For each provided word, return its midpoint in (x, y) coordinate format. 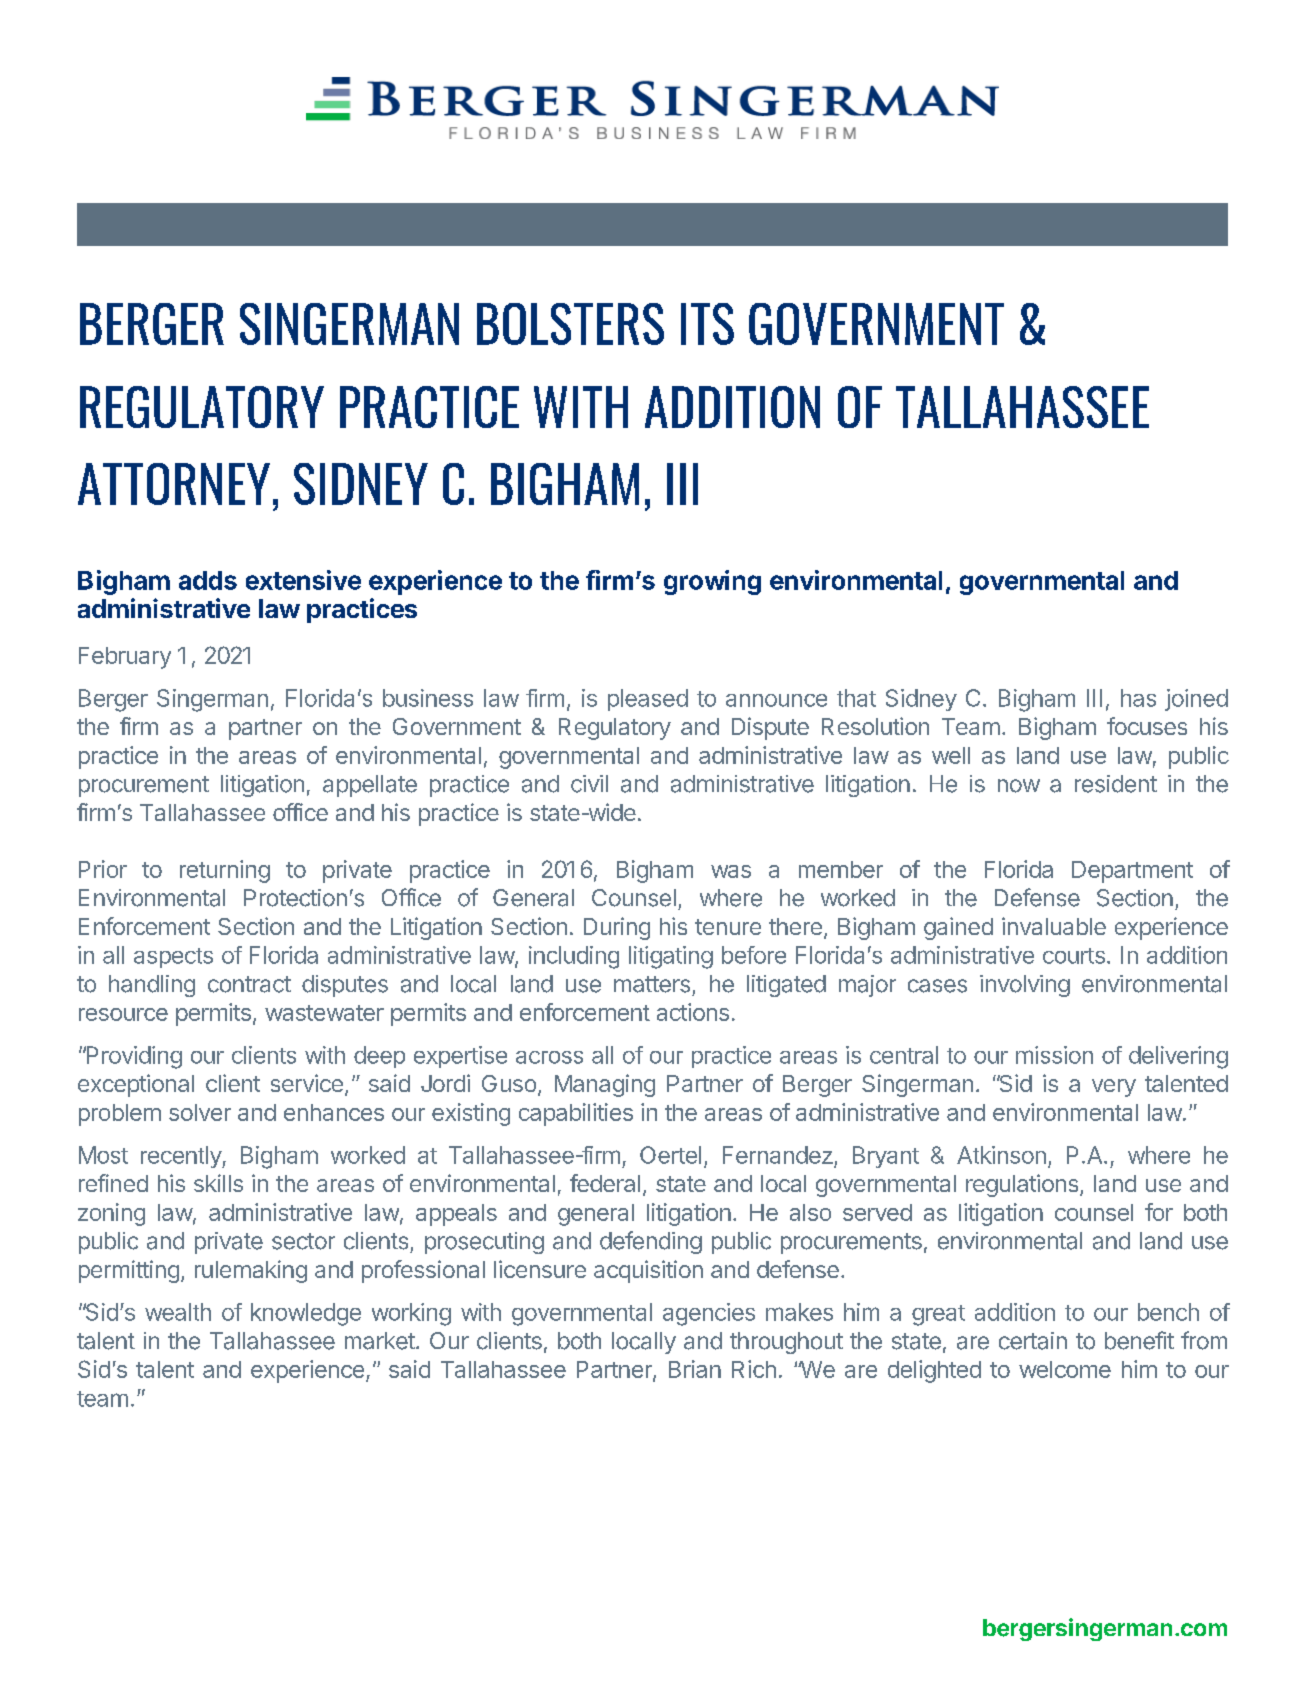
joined (1196, 700)
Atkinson (1001, 1155)
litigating (671, 957)
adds (208, 580)
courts (1074, 956)
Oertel (670, 1155)
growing (712, 582)
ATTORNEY (174, 484)
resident (1116, 784)
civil (589, 784)
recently (182, 1157)
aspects (173, 958)
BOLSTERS (570, 324)
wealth (178, 1312)
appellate (370, 786)
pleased (648, 700)
